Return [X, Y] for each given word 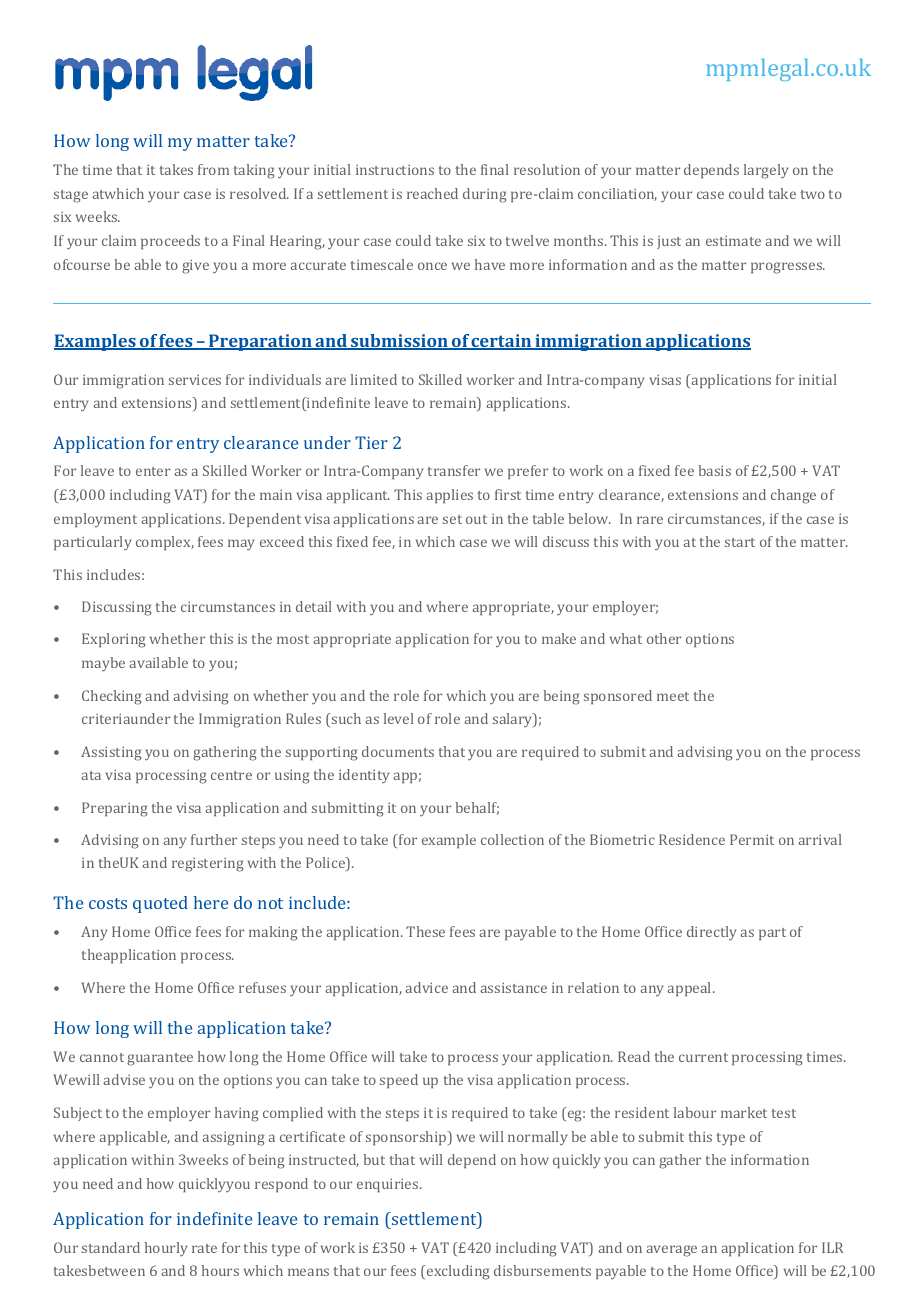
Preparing [114, 809]
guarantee [160, 1059]
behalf [477, 808]
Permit [752, 839]
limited [374, 379]
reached [432, 193]
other [664, 638]
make [559, 638]
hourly [166, 1249]
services [195, 380]
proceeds [170, 242]
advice [426, 987]
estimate [733, 241]
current [703, 1057]
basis [714, 470]
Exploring [113, 640]
